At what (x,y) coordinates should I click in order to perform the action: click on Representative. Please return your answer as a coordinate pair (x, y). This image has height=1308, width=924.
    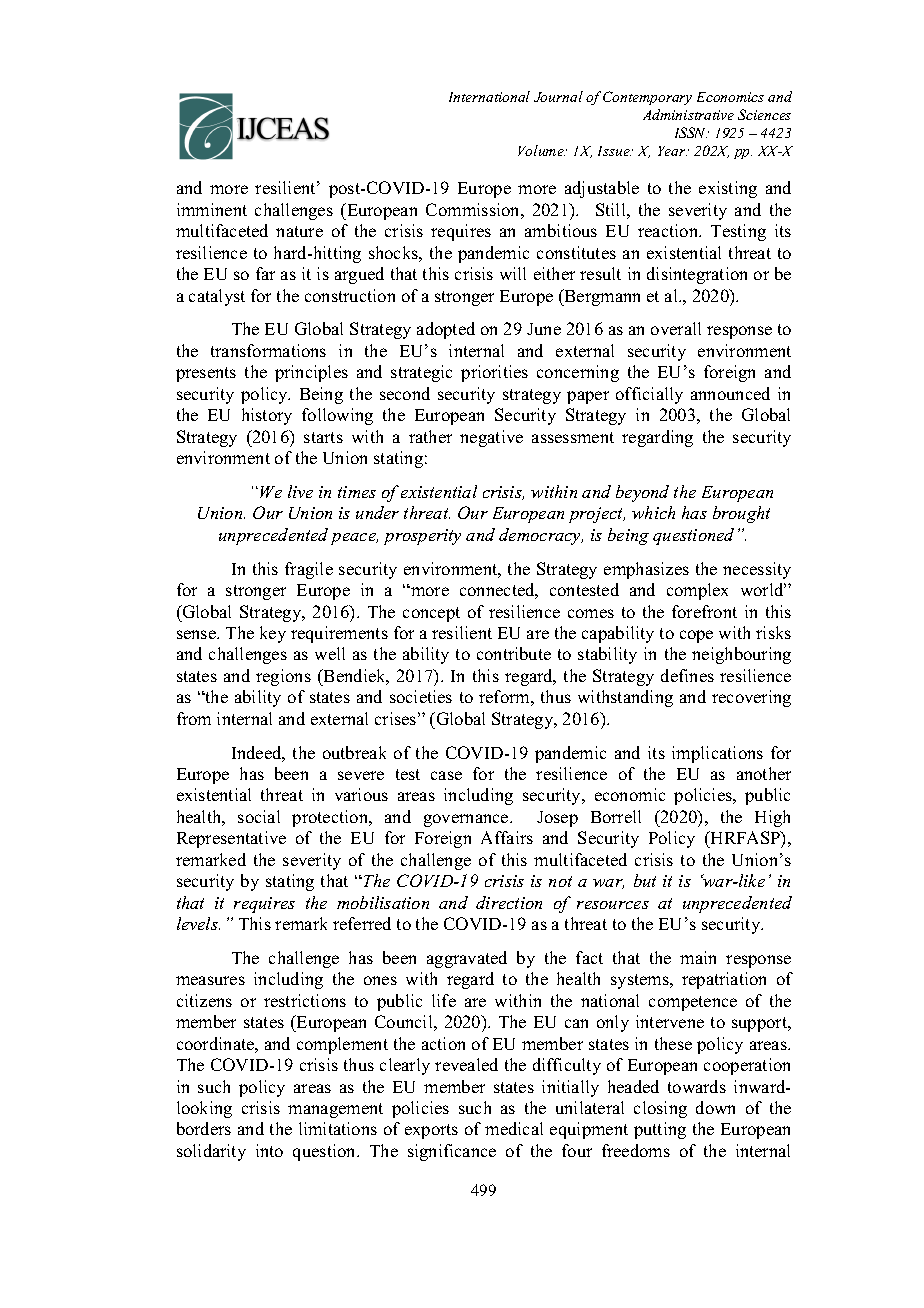
    Looking at the image, I should click on (231, 839).
